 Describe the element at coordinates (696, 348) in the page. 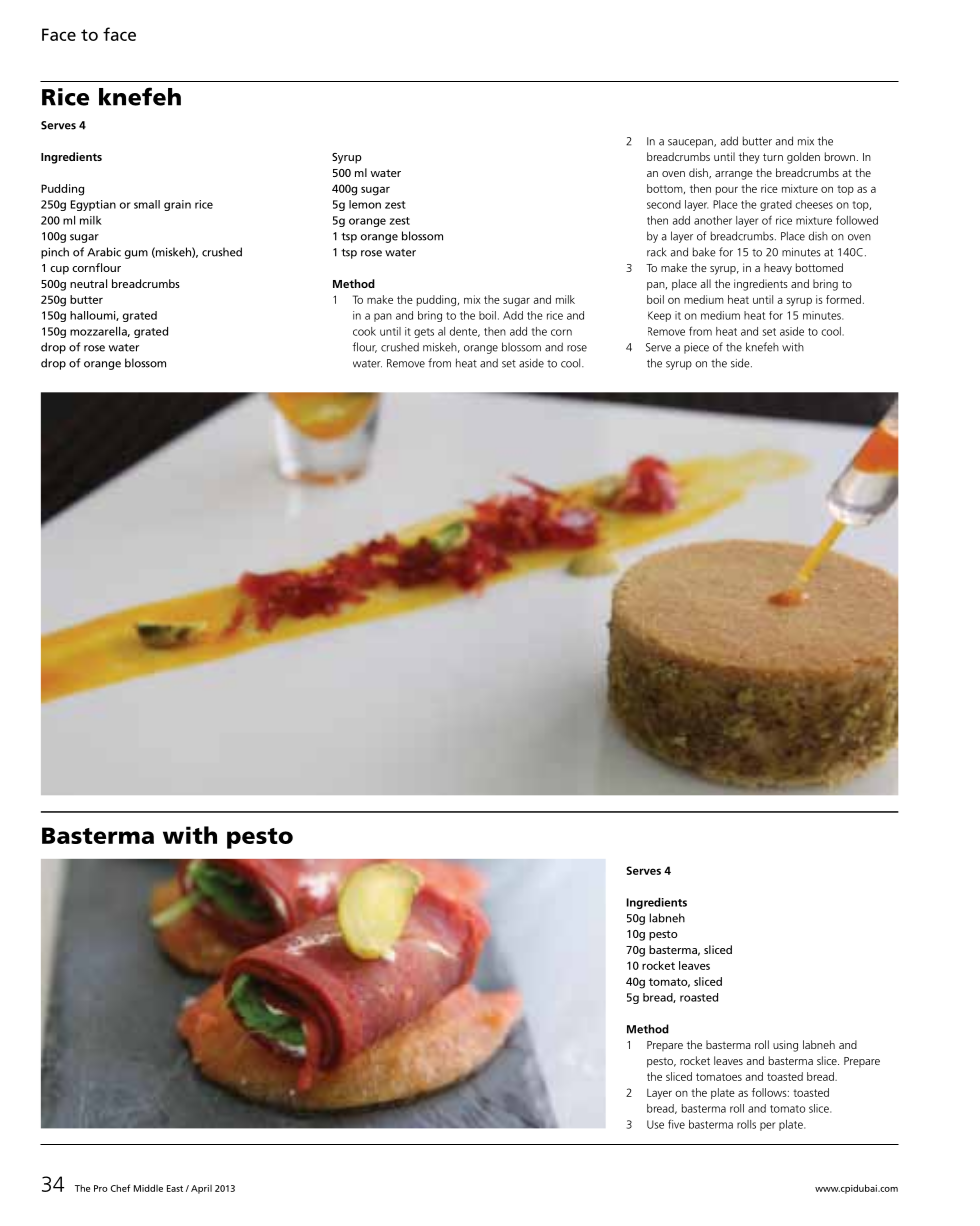

I see `piece` at that location.
